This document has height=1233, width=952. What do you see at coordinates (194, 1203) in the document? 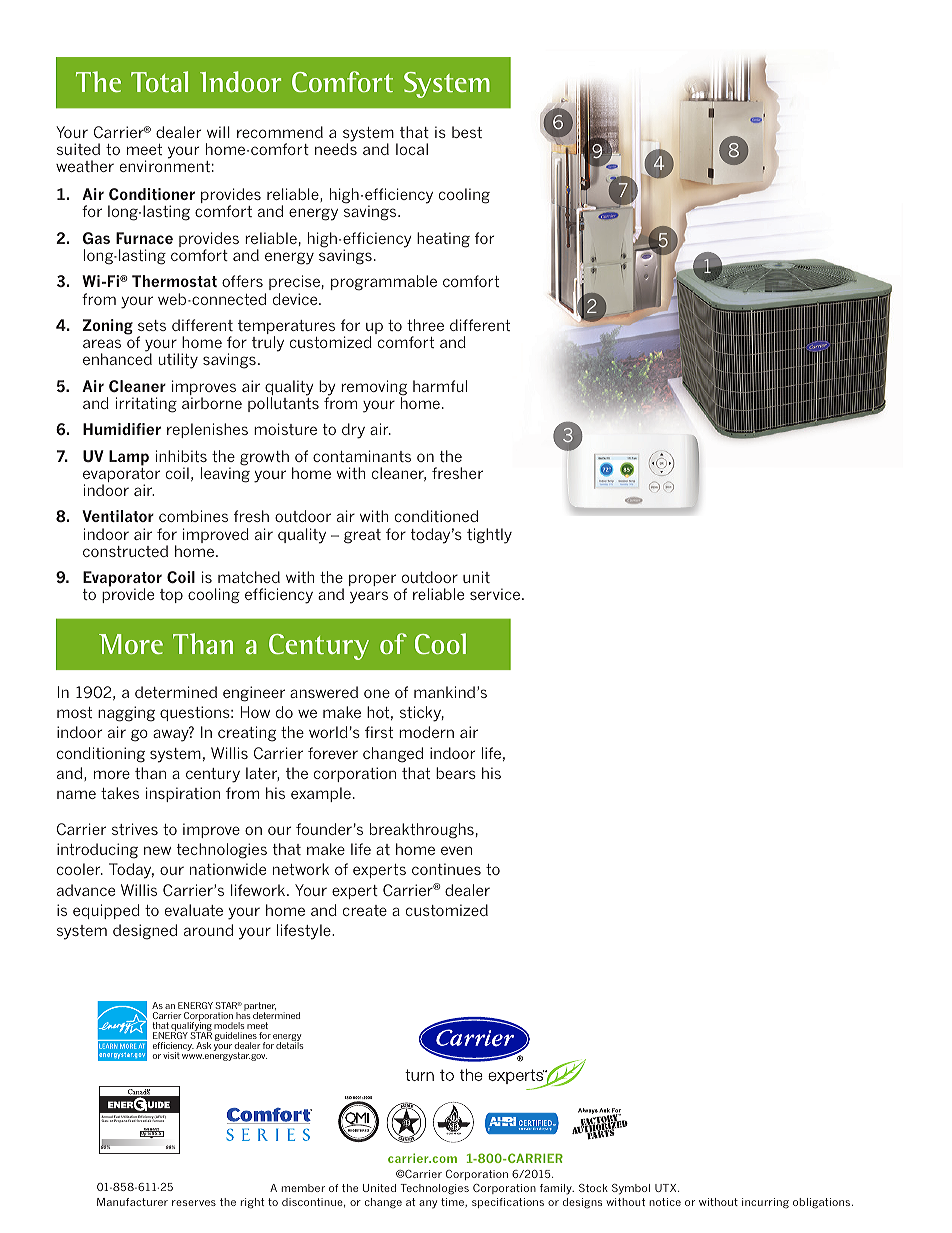
I see `reserves` at bounding box center [194, 1203].
